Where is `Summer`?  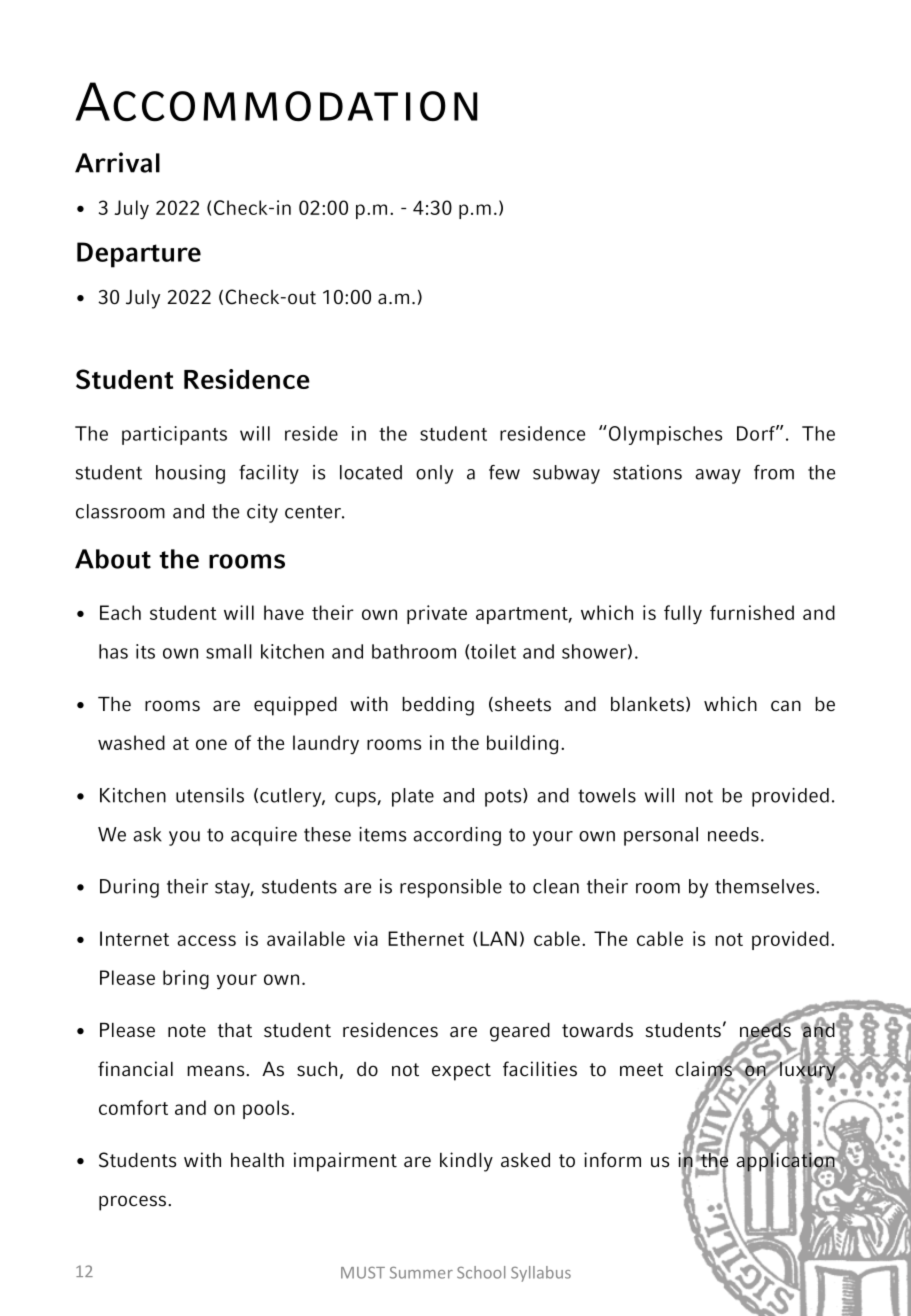
Summer is located at coordinates (421, 1273).
